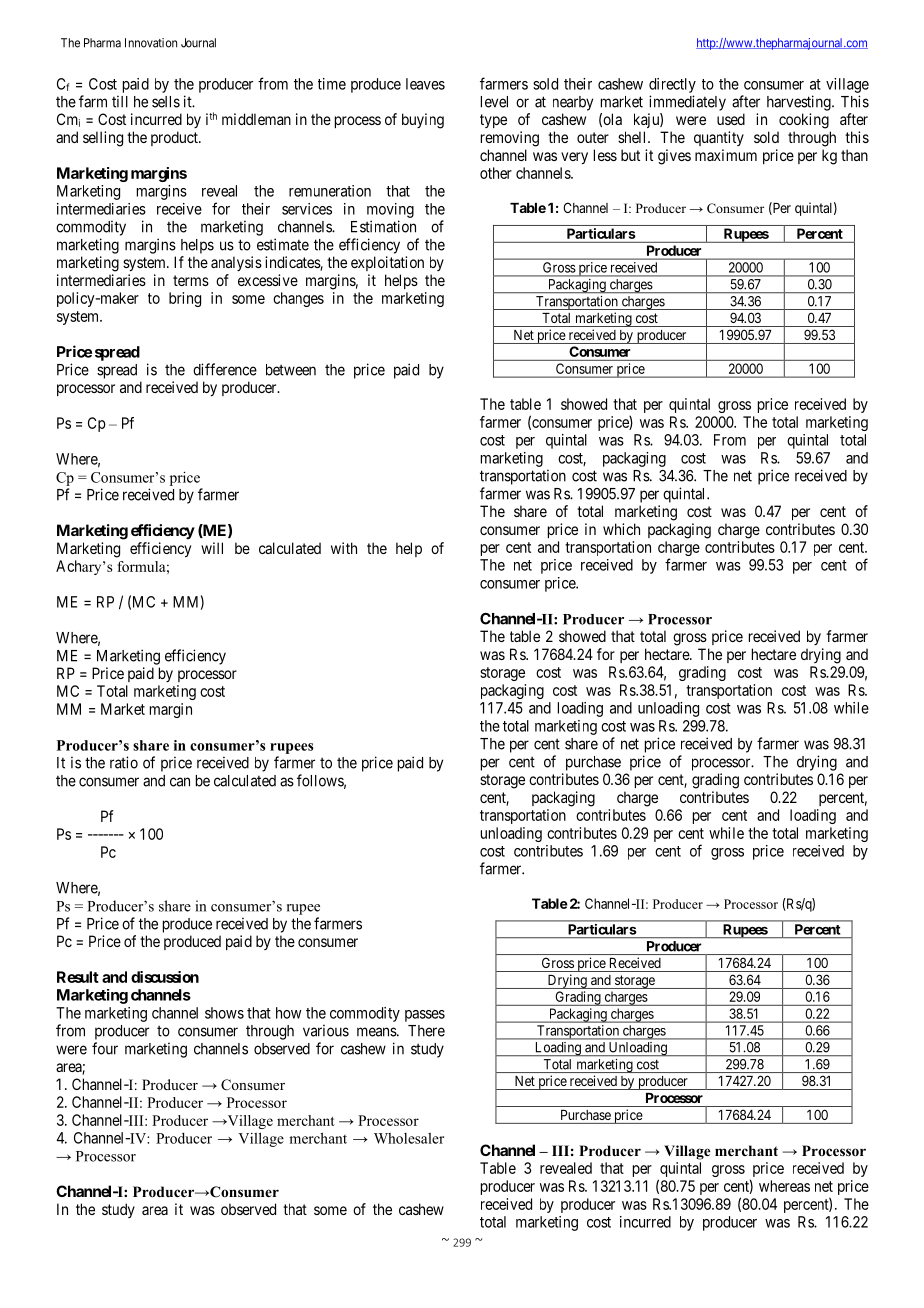 This document has width=924, height=1308. Describe the element at coordinates (212, 548) in the document. I see `will` at that location.
